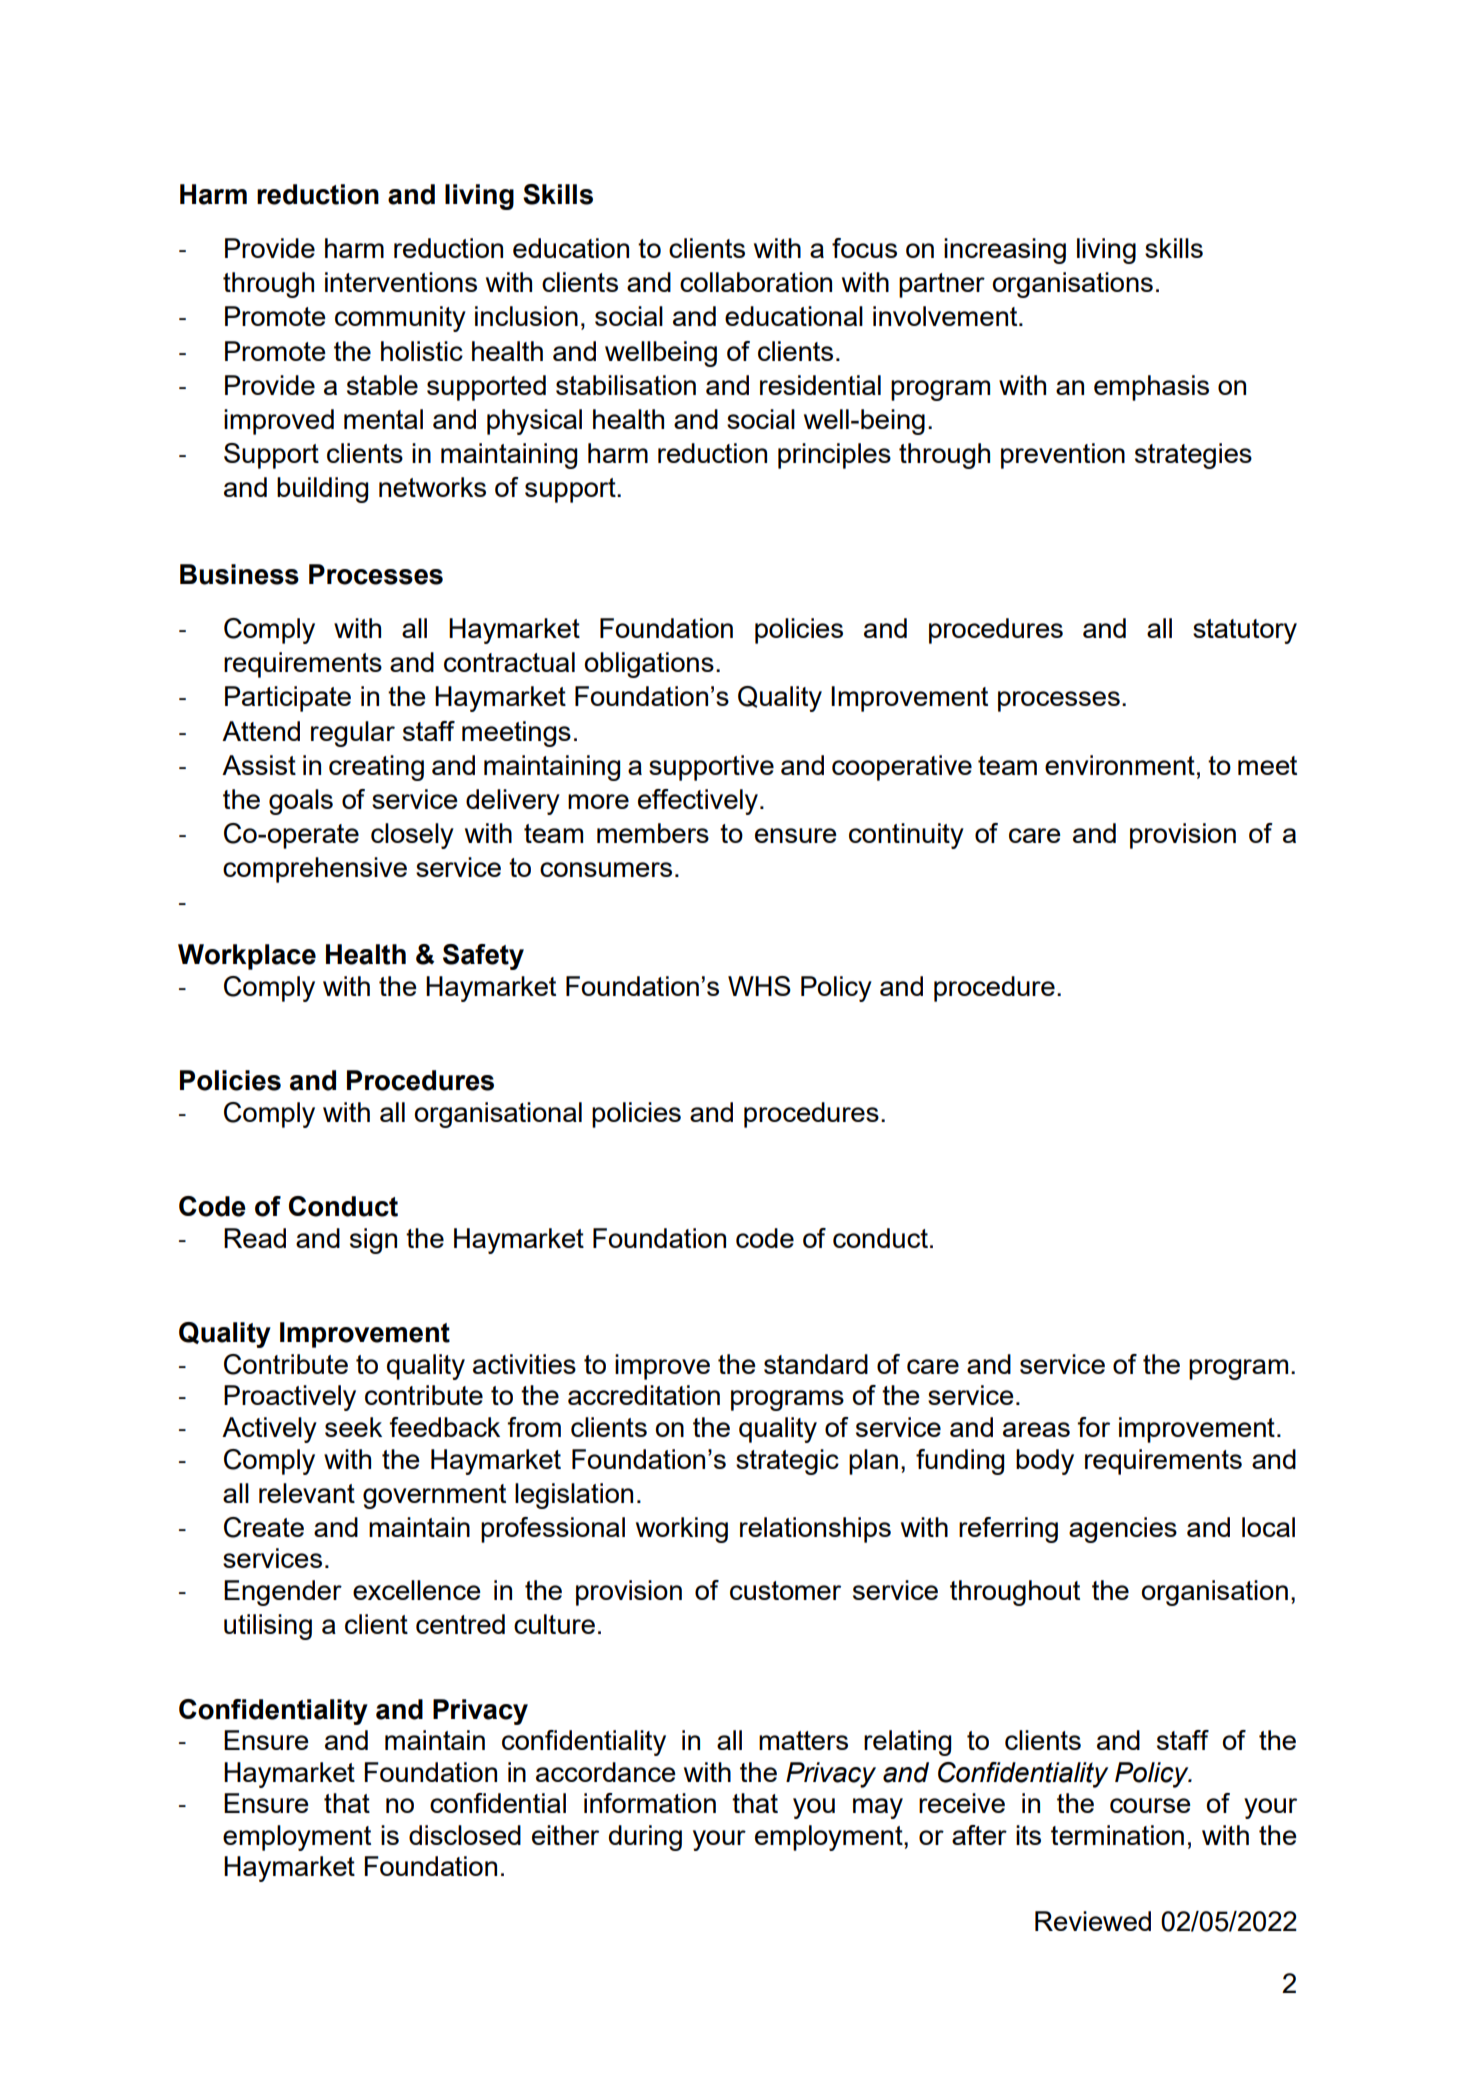 The width and height of the screenshot is (1476, 2087). What do you see at coordinates (645, 1838) in the screenshot?
I see `during` at bounding box center [645, 1838].
